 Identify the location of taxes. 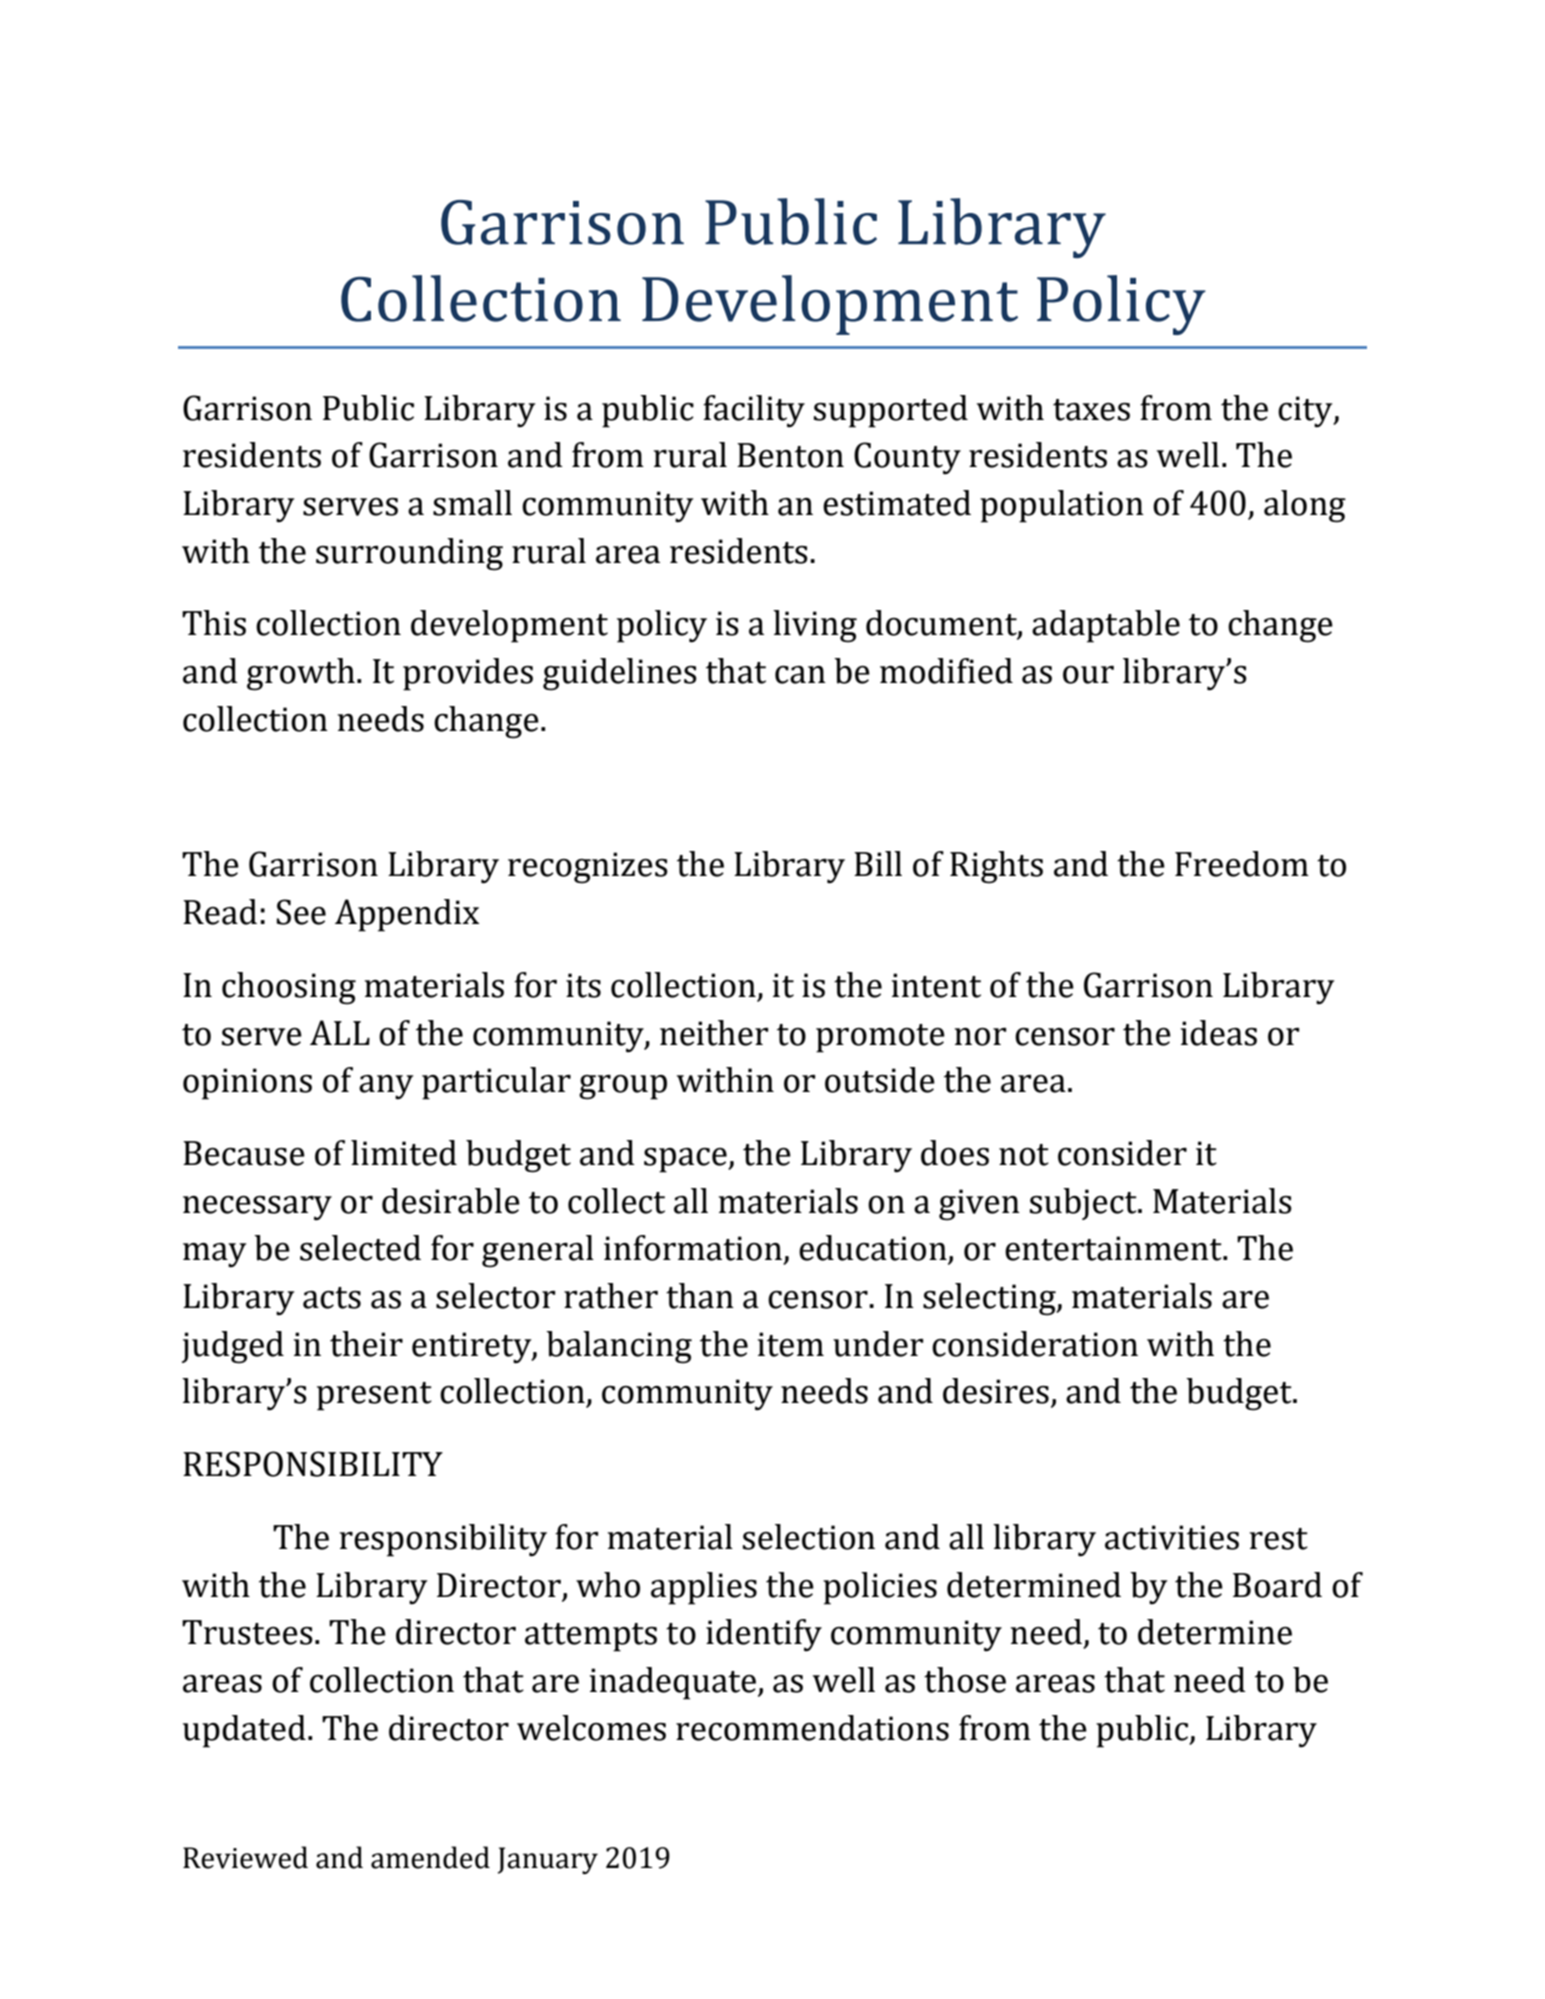
(1091, 410).
